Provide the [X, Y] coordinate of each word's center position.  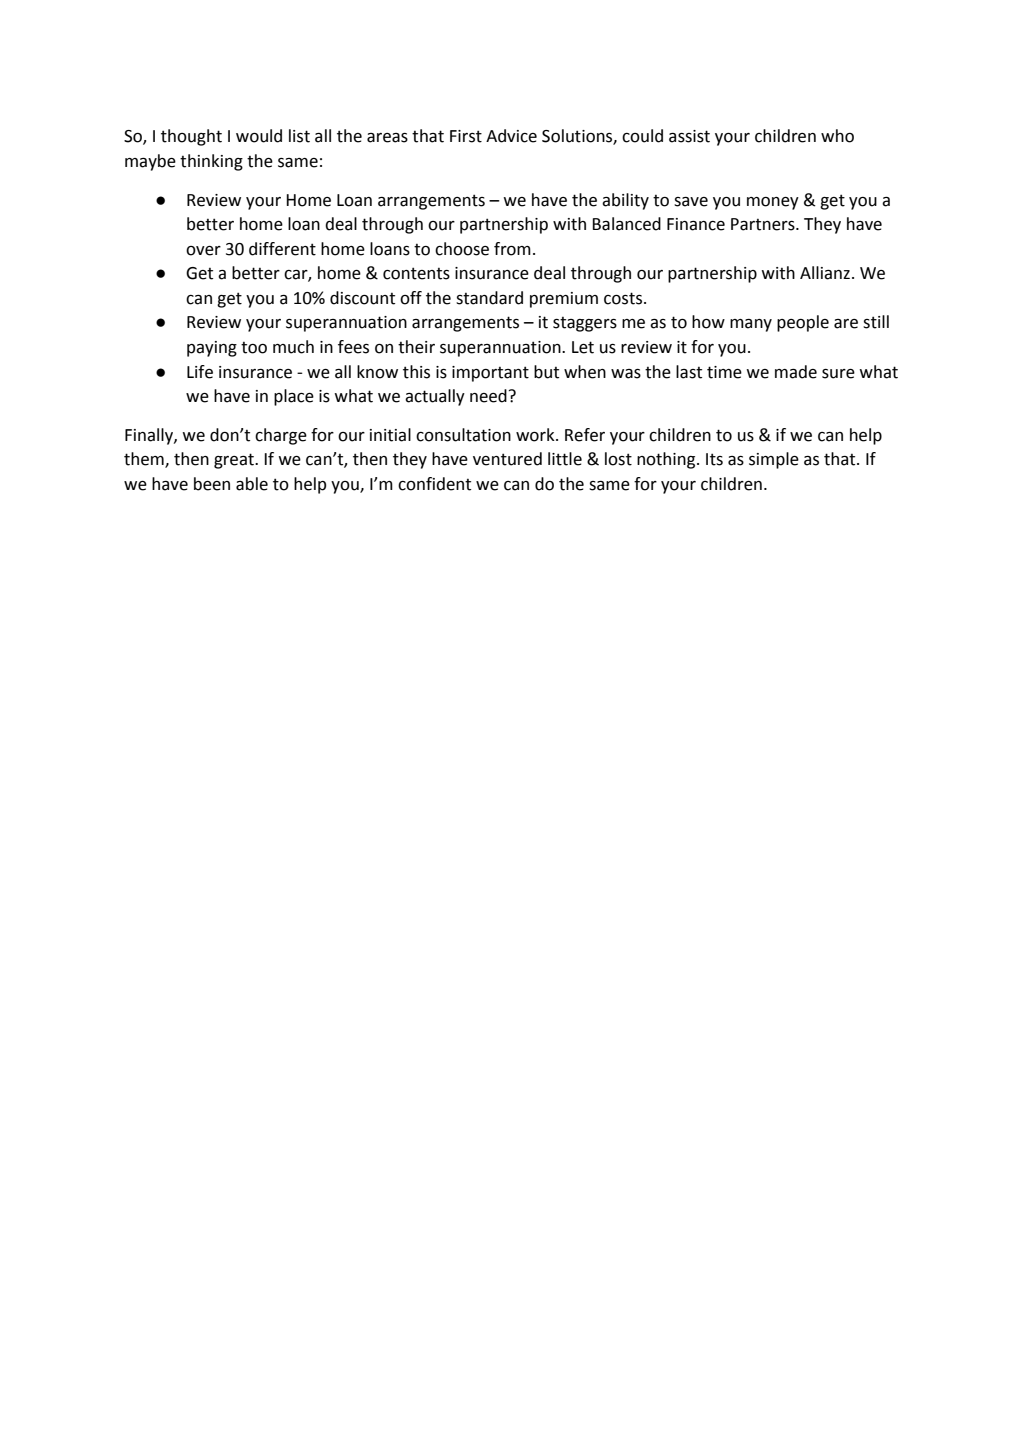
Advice [511, 136]
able [252, 484]
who [837, 136]
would [259, 136]
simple [774, 460]
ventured [507, 459]
